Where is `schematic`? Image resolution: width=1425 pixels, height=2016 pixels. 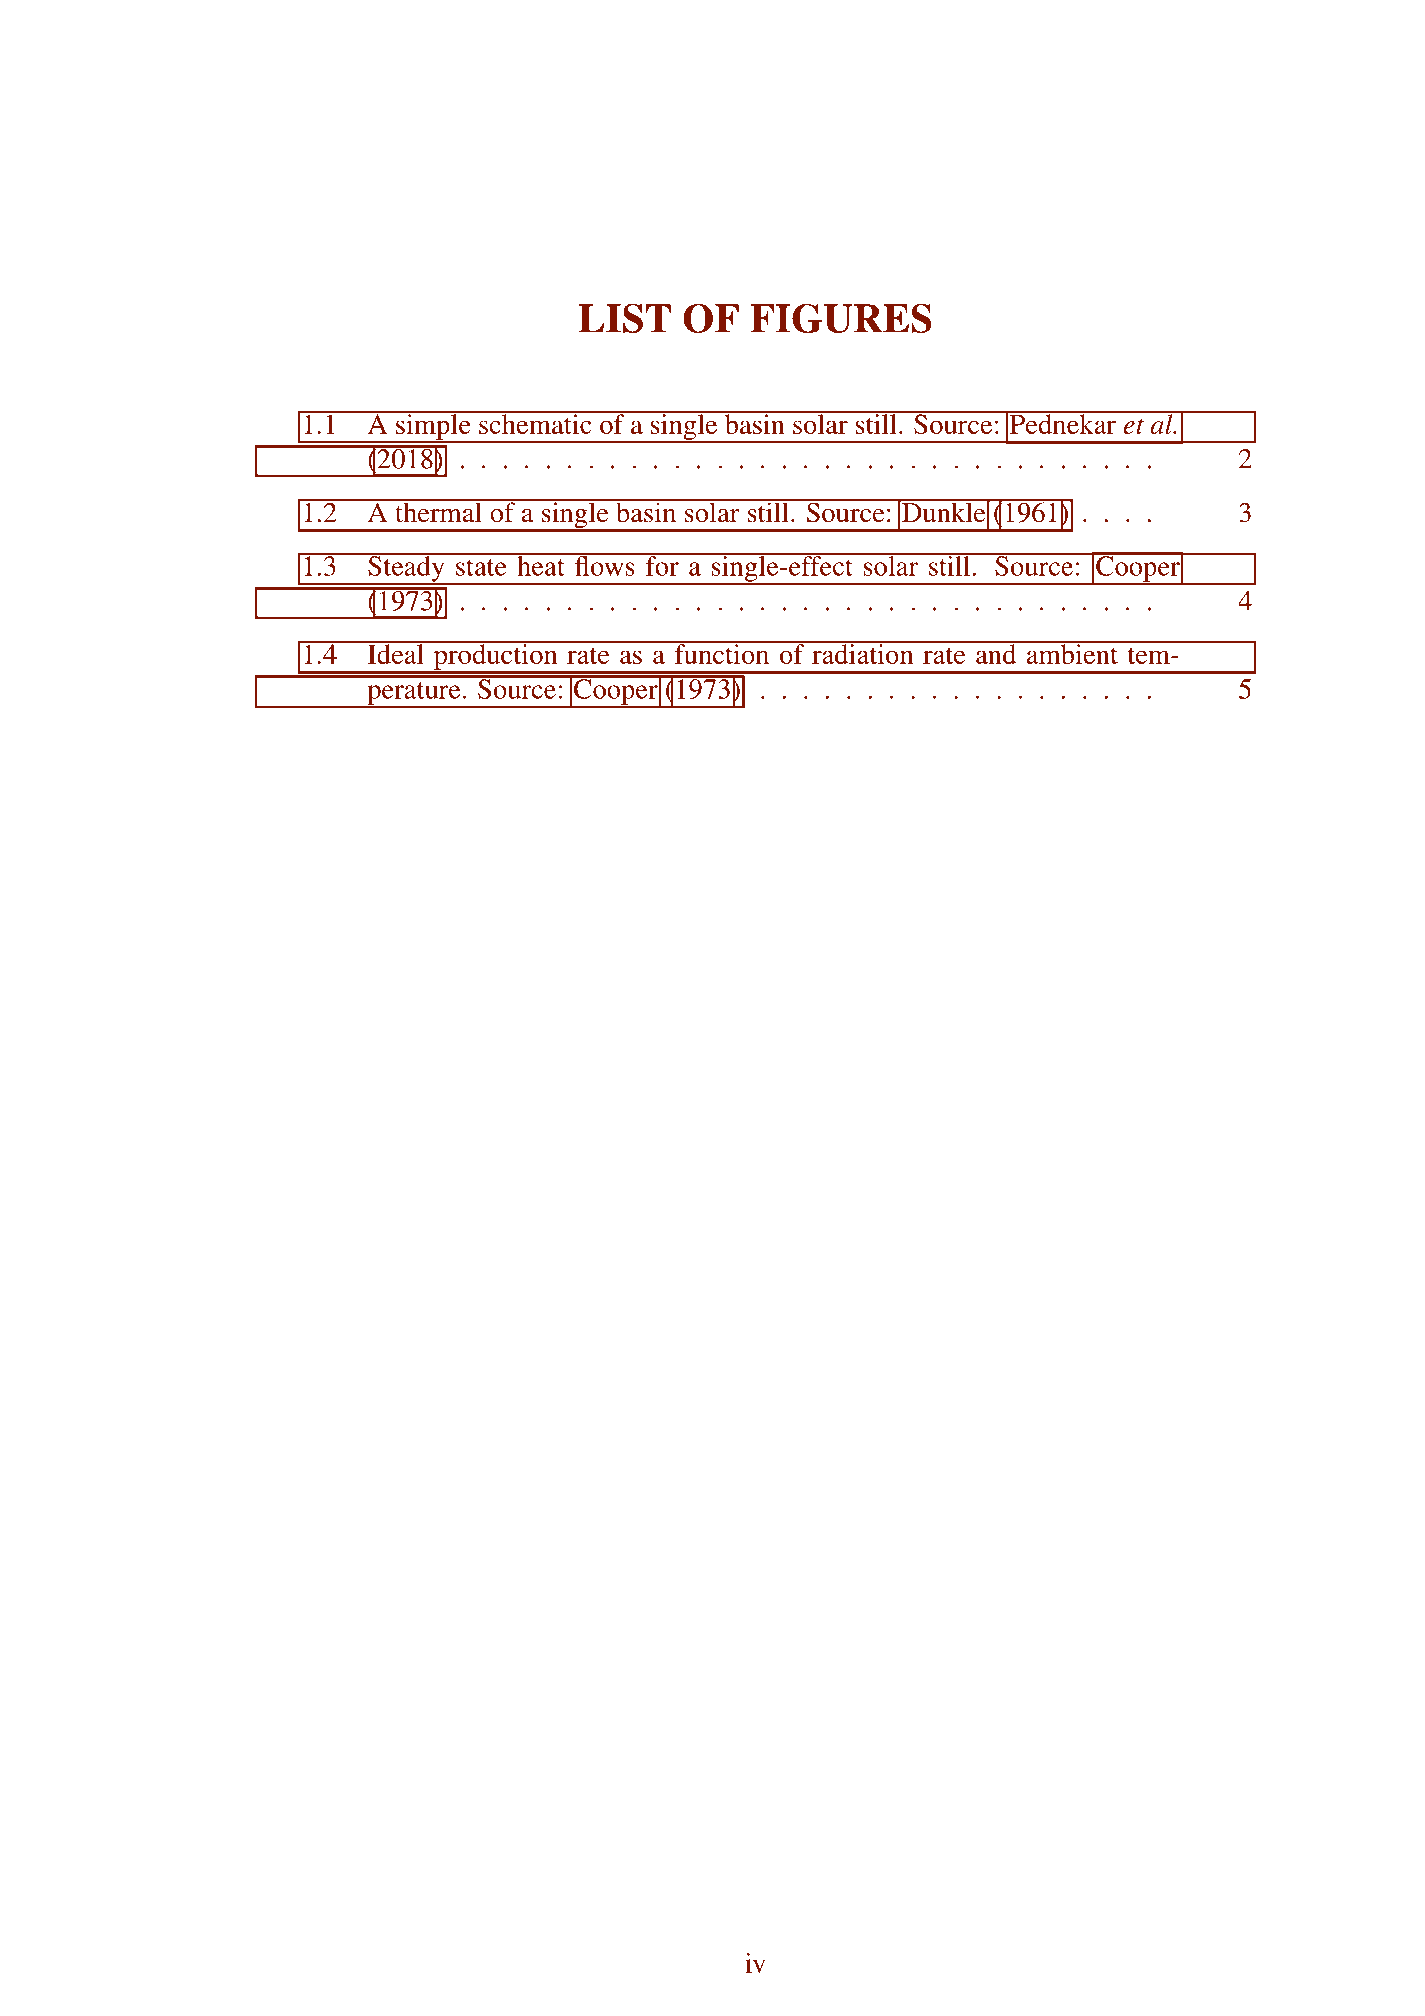 schematic is located at coordinates (535, 423).
